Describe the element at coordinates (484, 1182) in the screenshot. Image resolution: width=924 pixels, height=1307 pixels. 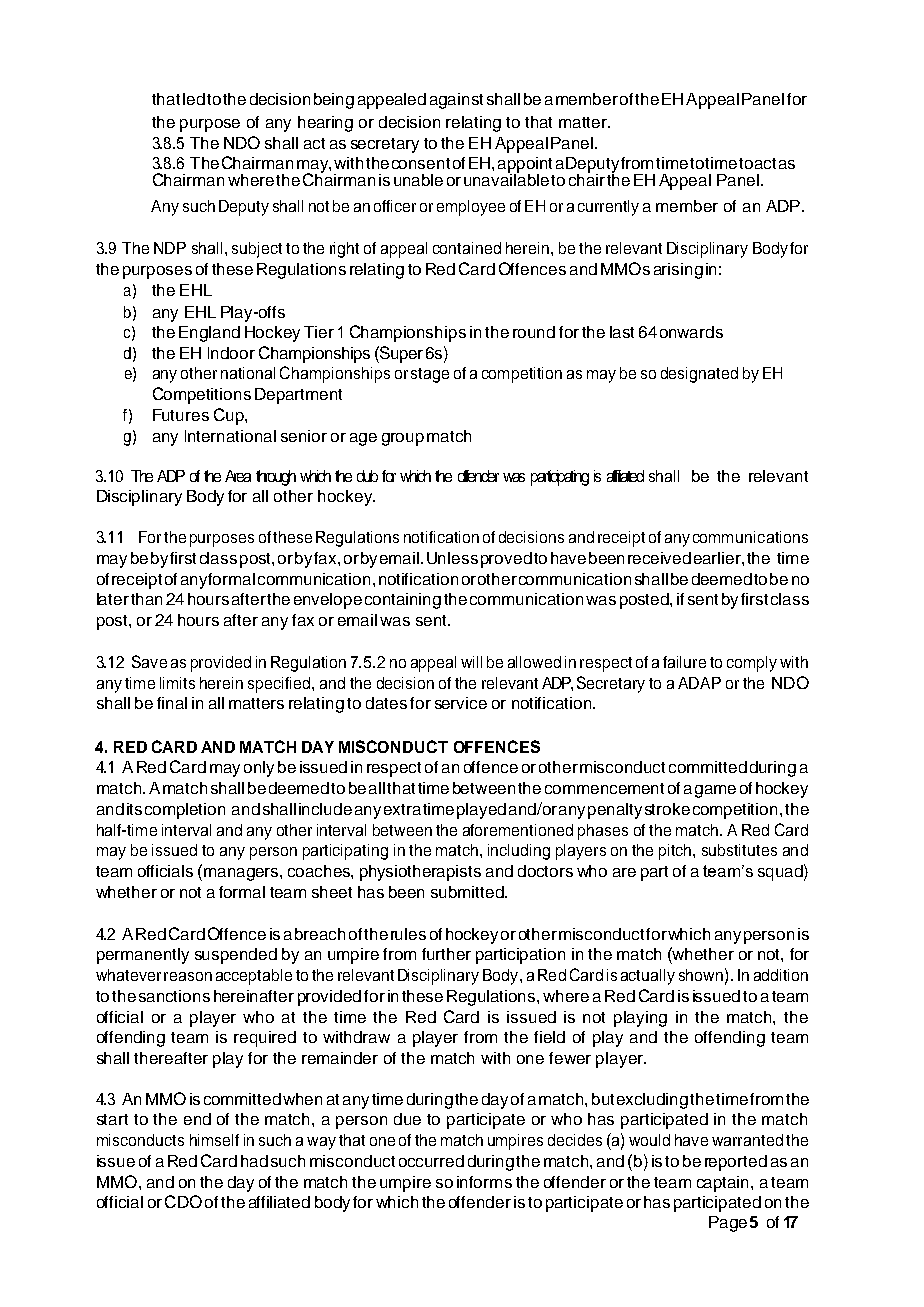
I see `informs` at that location.
